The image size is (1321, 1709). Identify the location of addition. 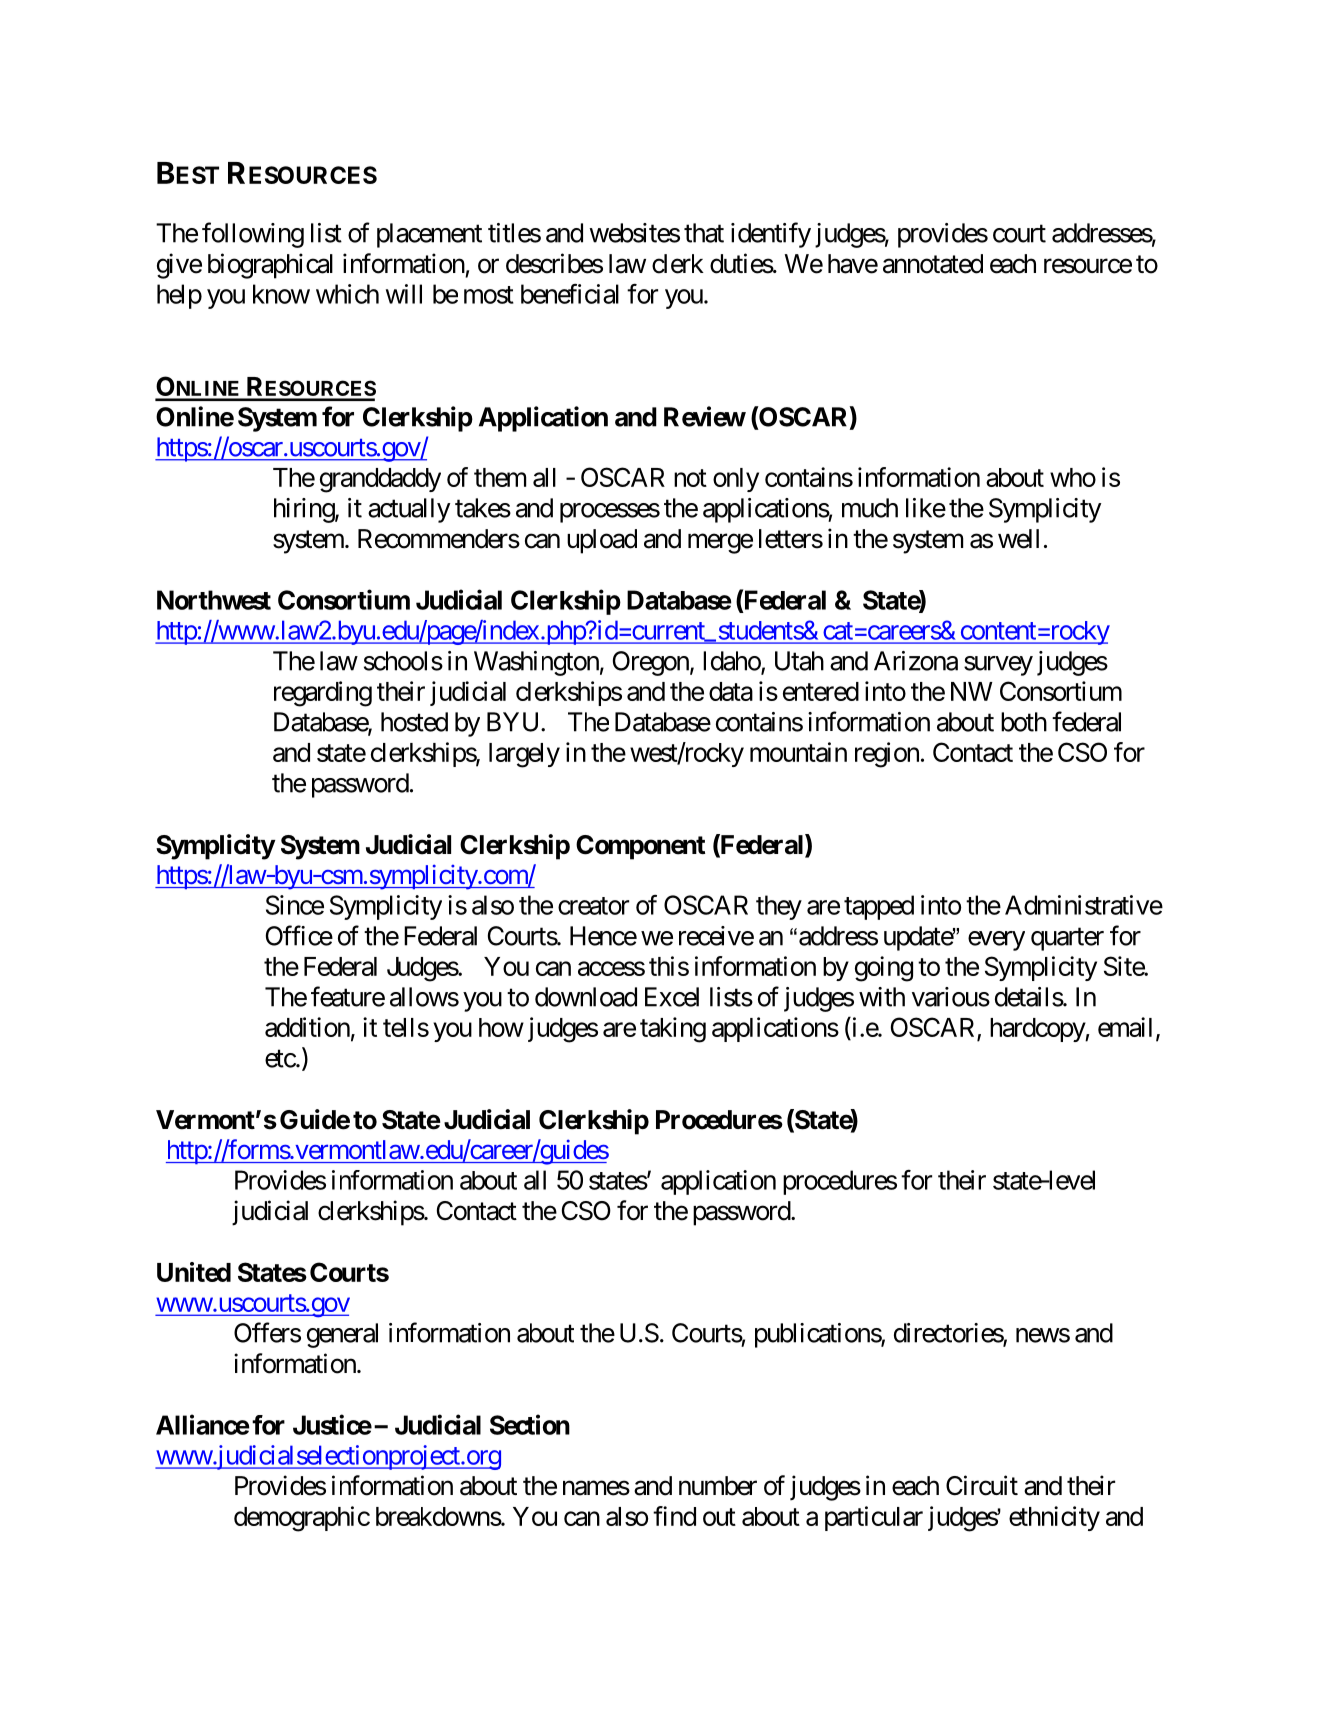
(307, 1027).
